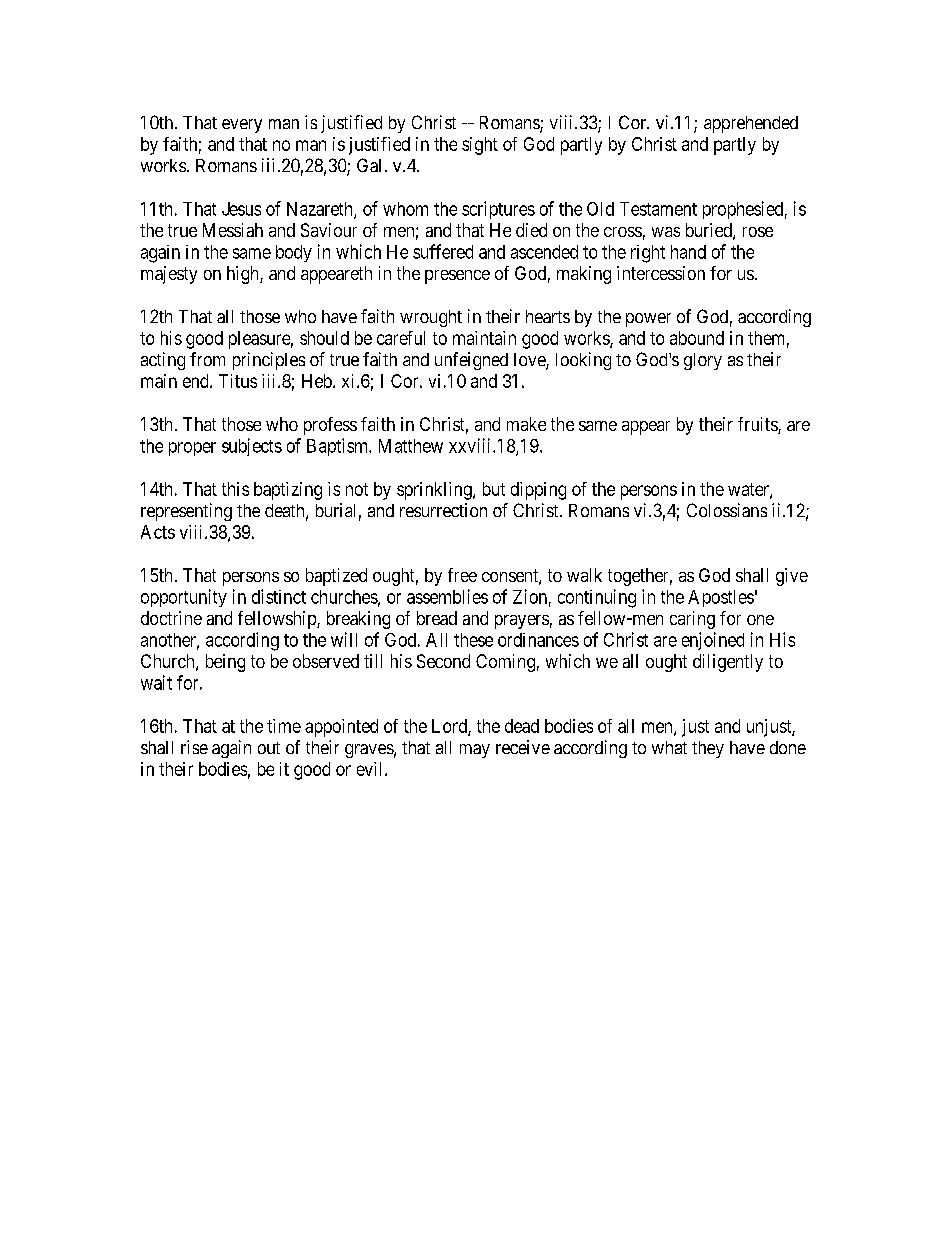 This document has height=1233, width=952. What do you see at coordinates (530, 361) in the document?
I see `love` at bounding box center [530, 361].
